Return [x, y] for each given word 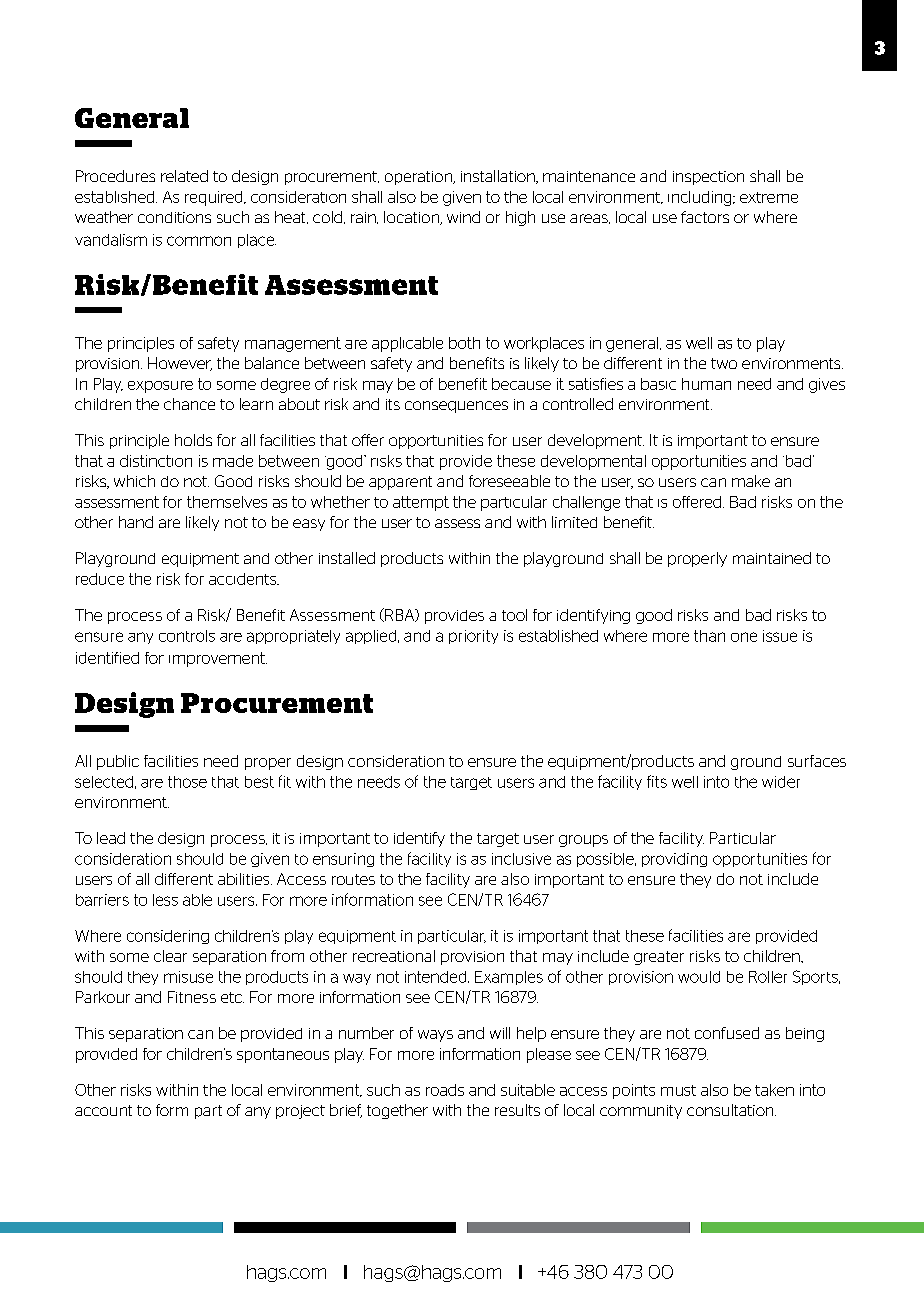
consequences [456, 407]
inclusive [521, 859]
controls [187, 636]
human [706, 384]
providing [674, 860]
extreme [769, 197]
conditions [174, 217]
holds [193, 440]
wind [463, 217]
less [165, 900]
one [744, 637]
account [103, 1110]
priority [473, 637]
